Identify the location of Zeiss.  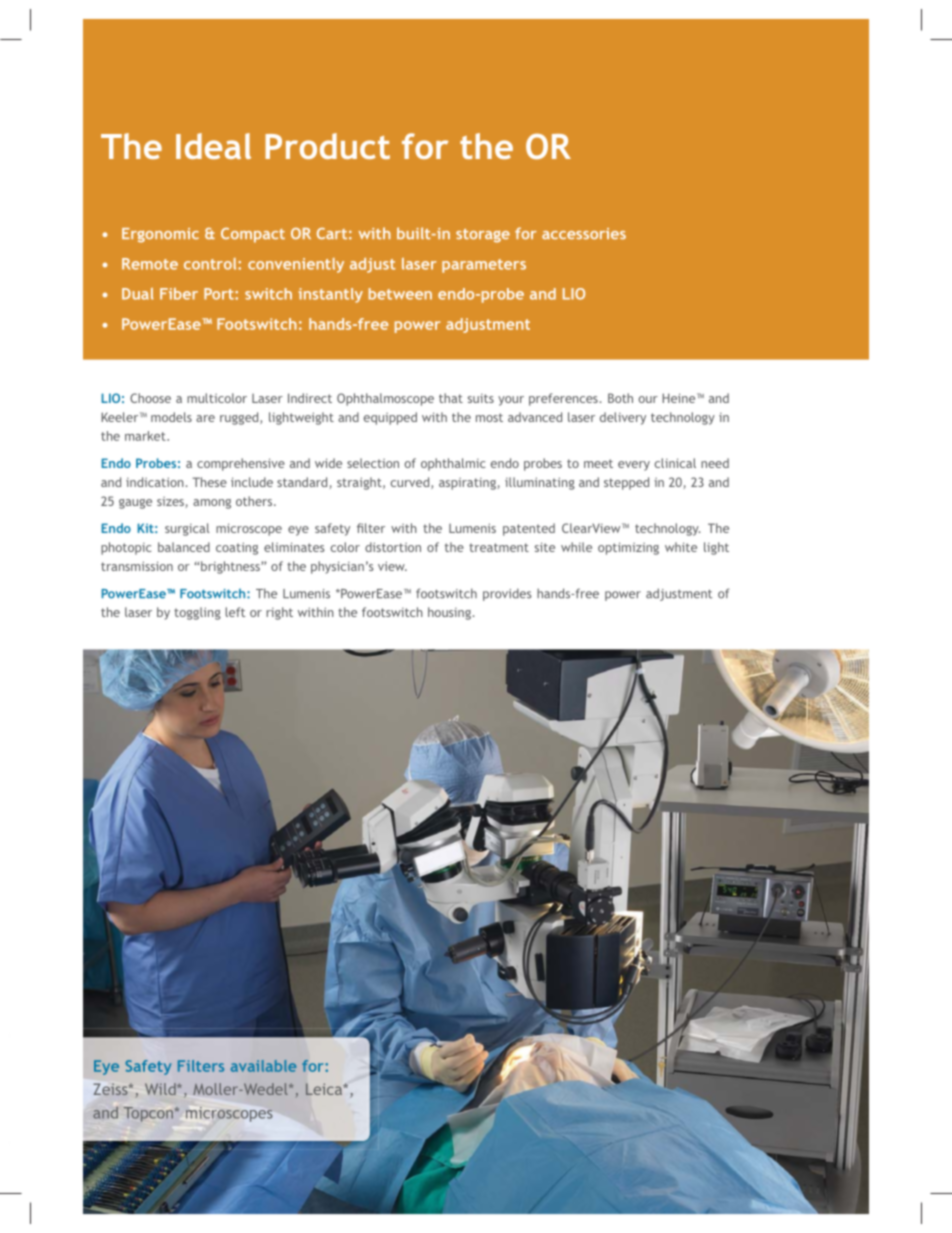
(112, 1089).
